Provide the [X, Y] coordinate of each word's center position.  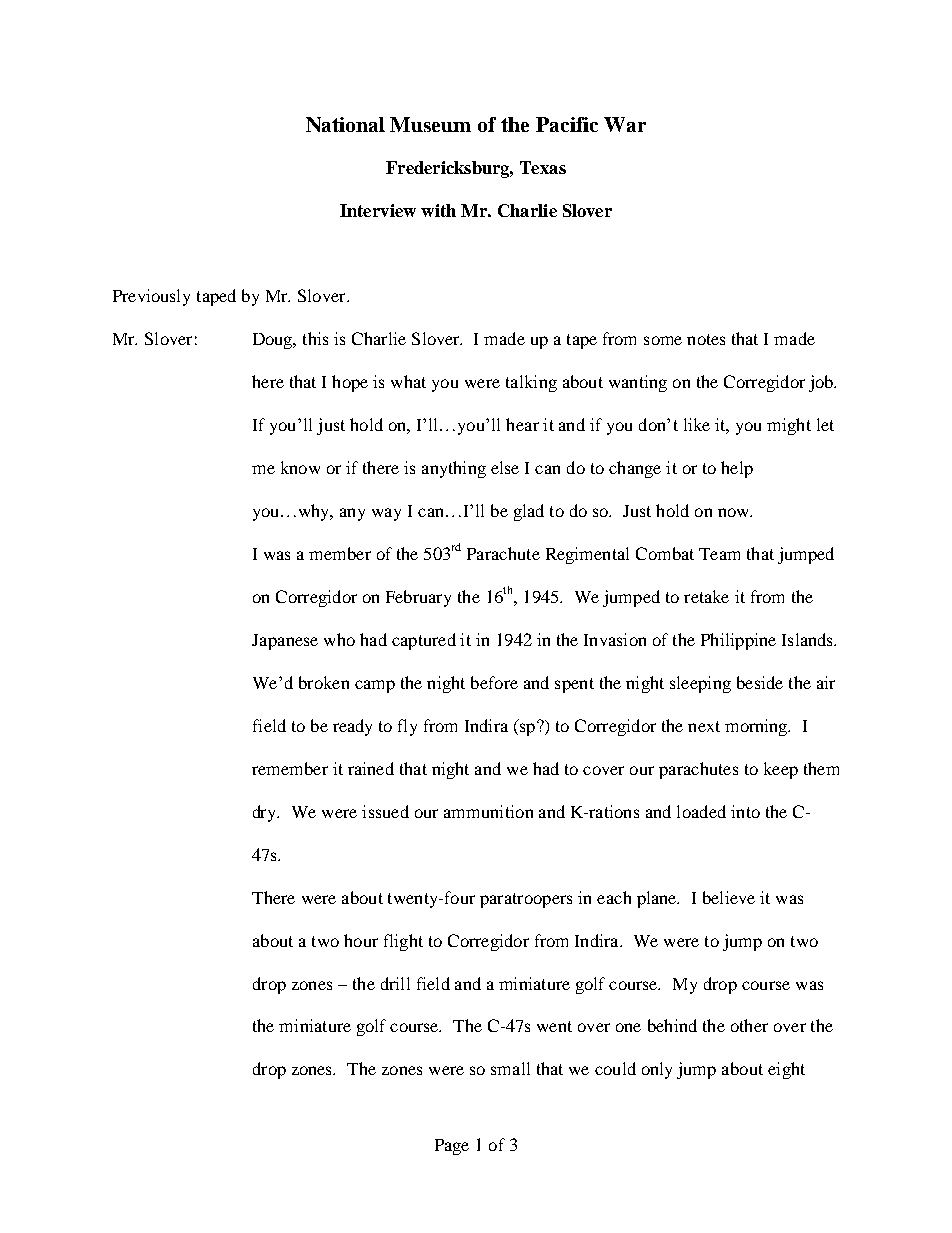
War [625, 124]
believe [729, 897]
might [789, 426]
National [345, 124]
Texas [543, 167]
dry [266, 813]
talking [531, 383]
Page [452, 1147]
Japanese [285, 642]
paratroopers [526, 900]
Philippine [738, 641]
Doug [274, 341]
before [494, 682]
